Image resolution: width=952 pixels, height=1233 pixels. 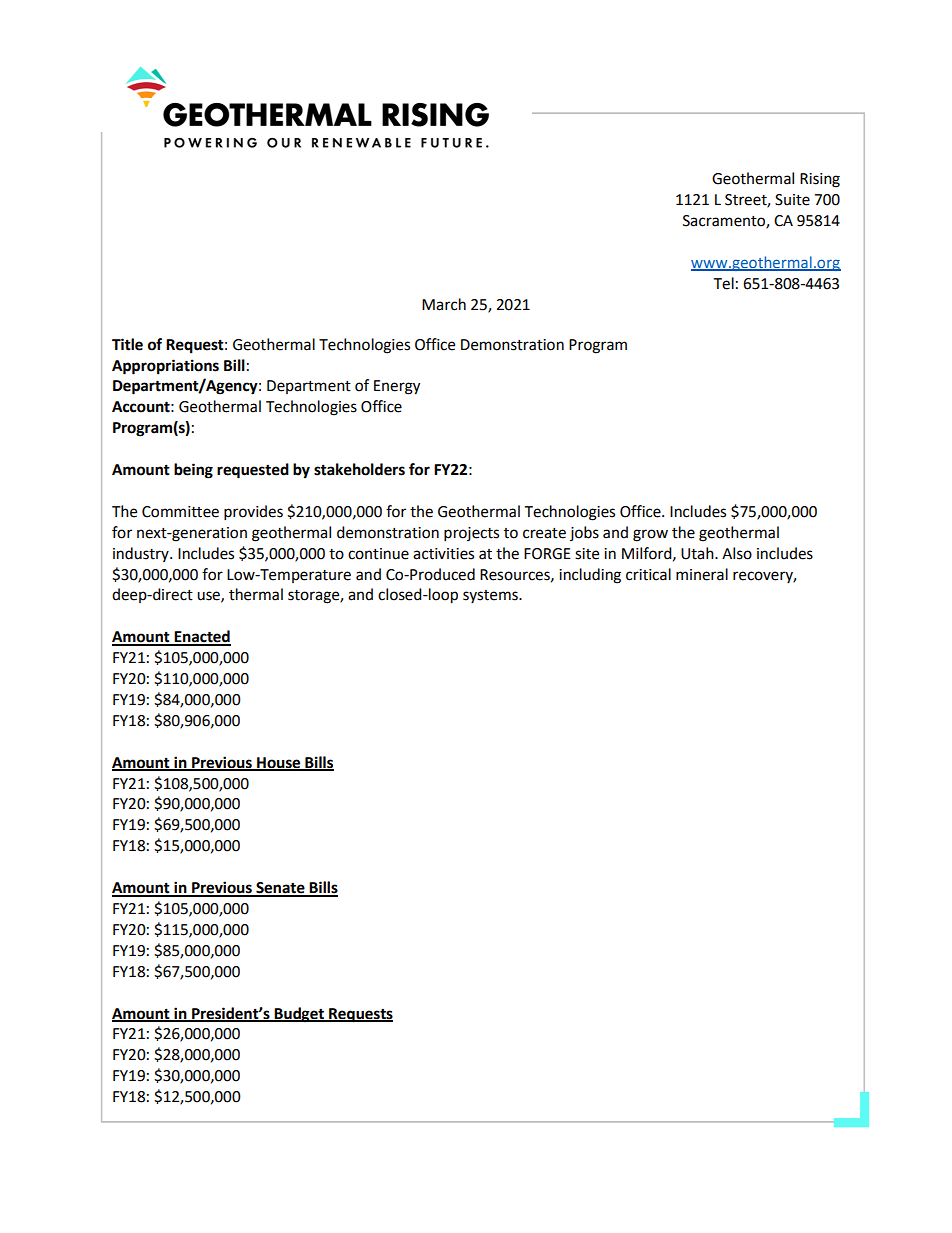 What do you see at coordinates (650, 535) in the image?
I see `grow` at bounding box center [650, 535].
